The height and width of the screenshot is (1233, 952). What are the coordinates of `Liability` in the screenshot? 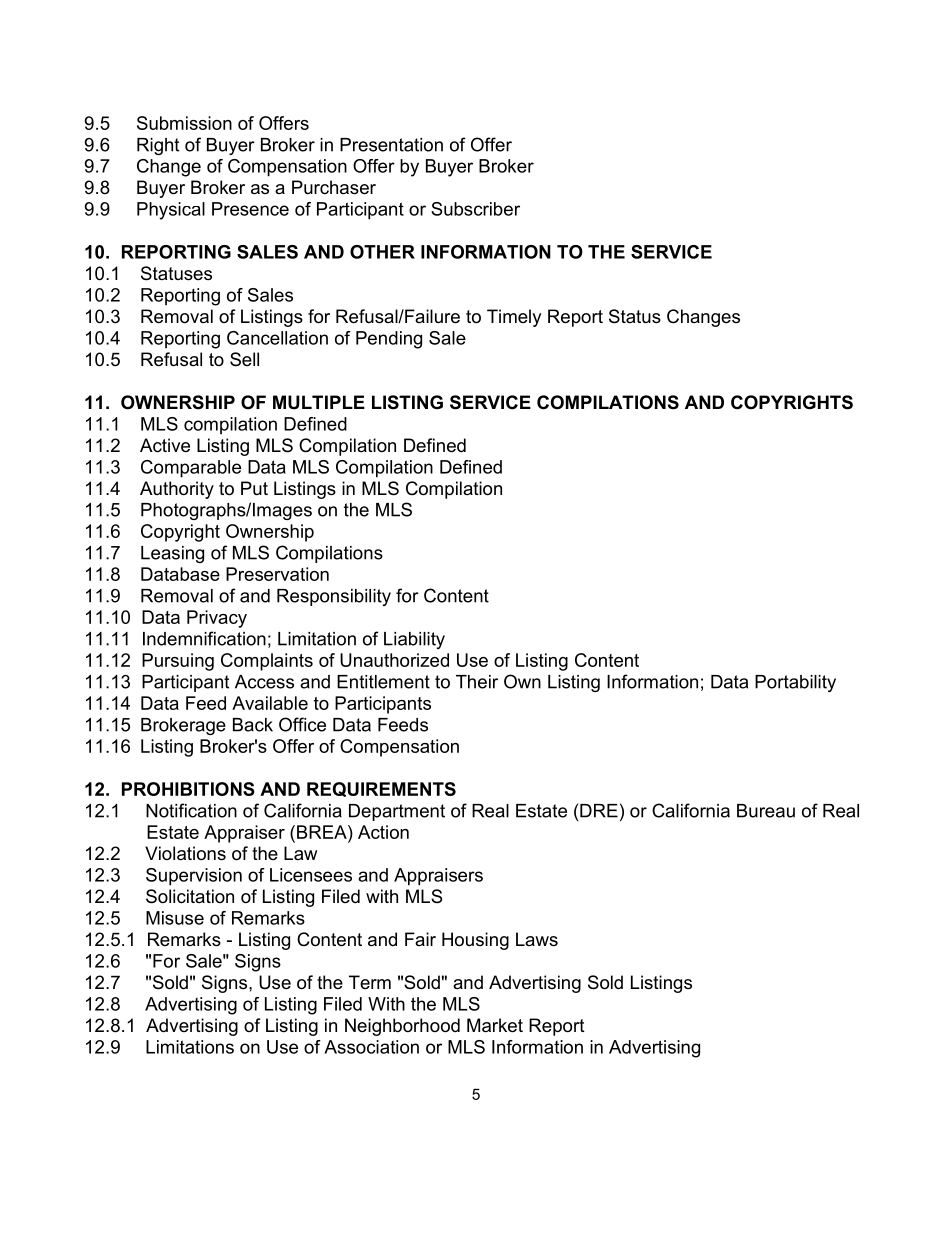 It's located at (414, 640).
